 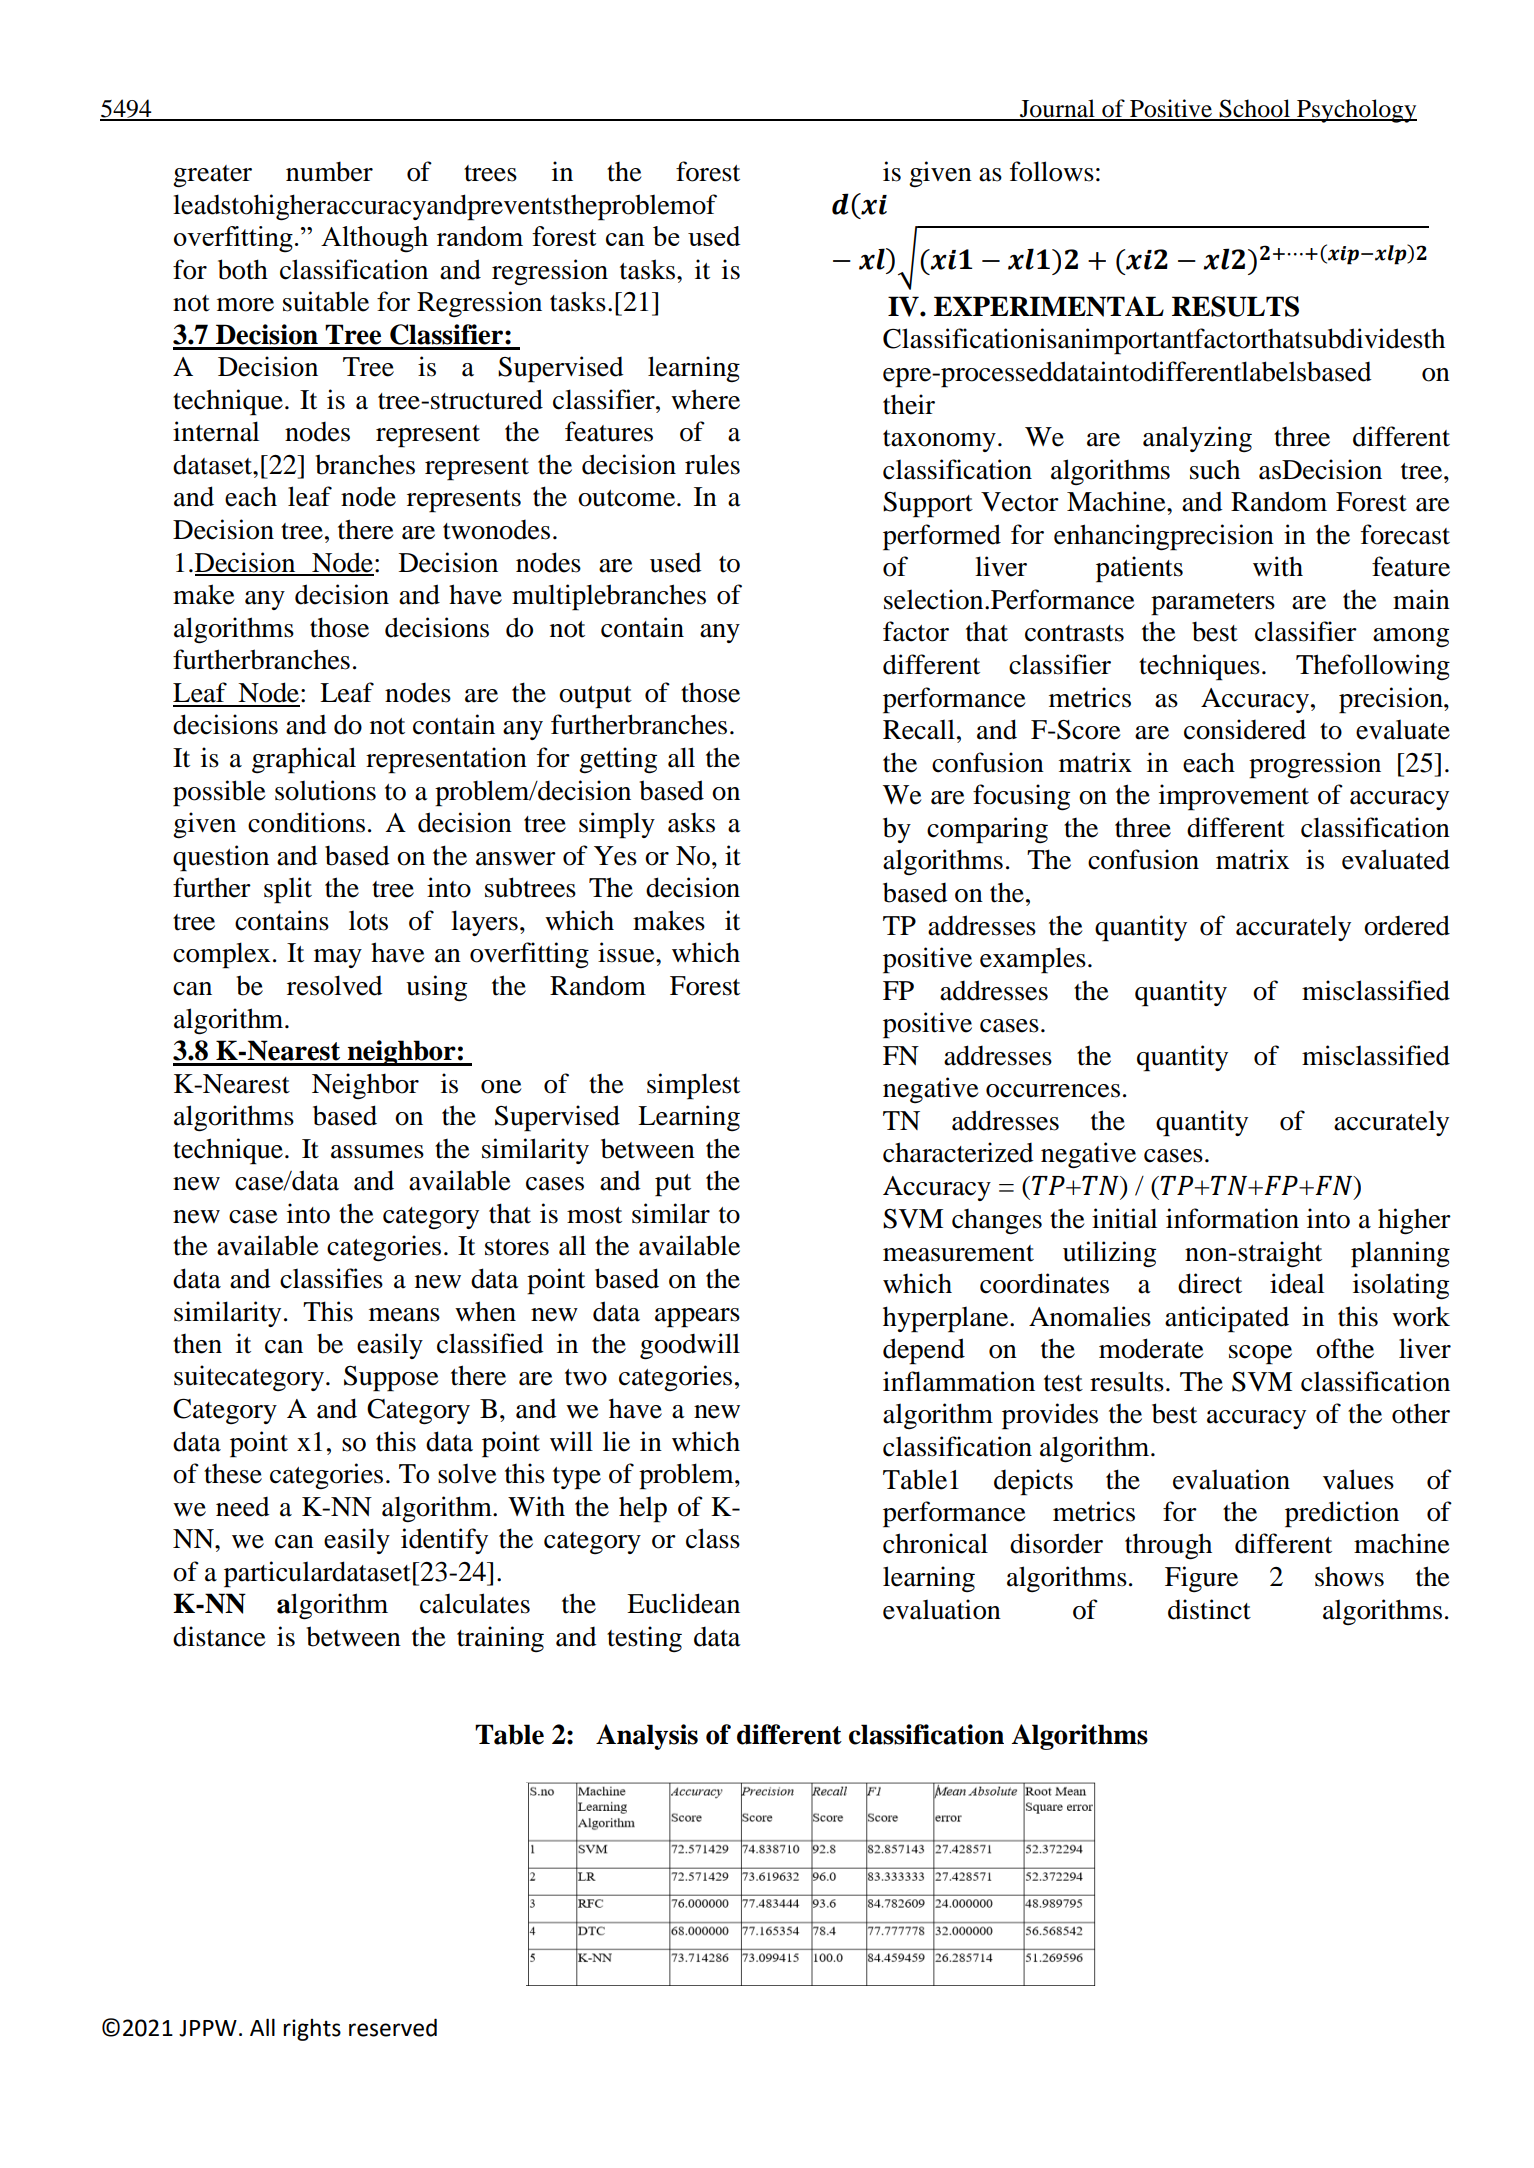 I want to click on number, so click(x=329, y=171).
